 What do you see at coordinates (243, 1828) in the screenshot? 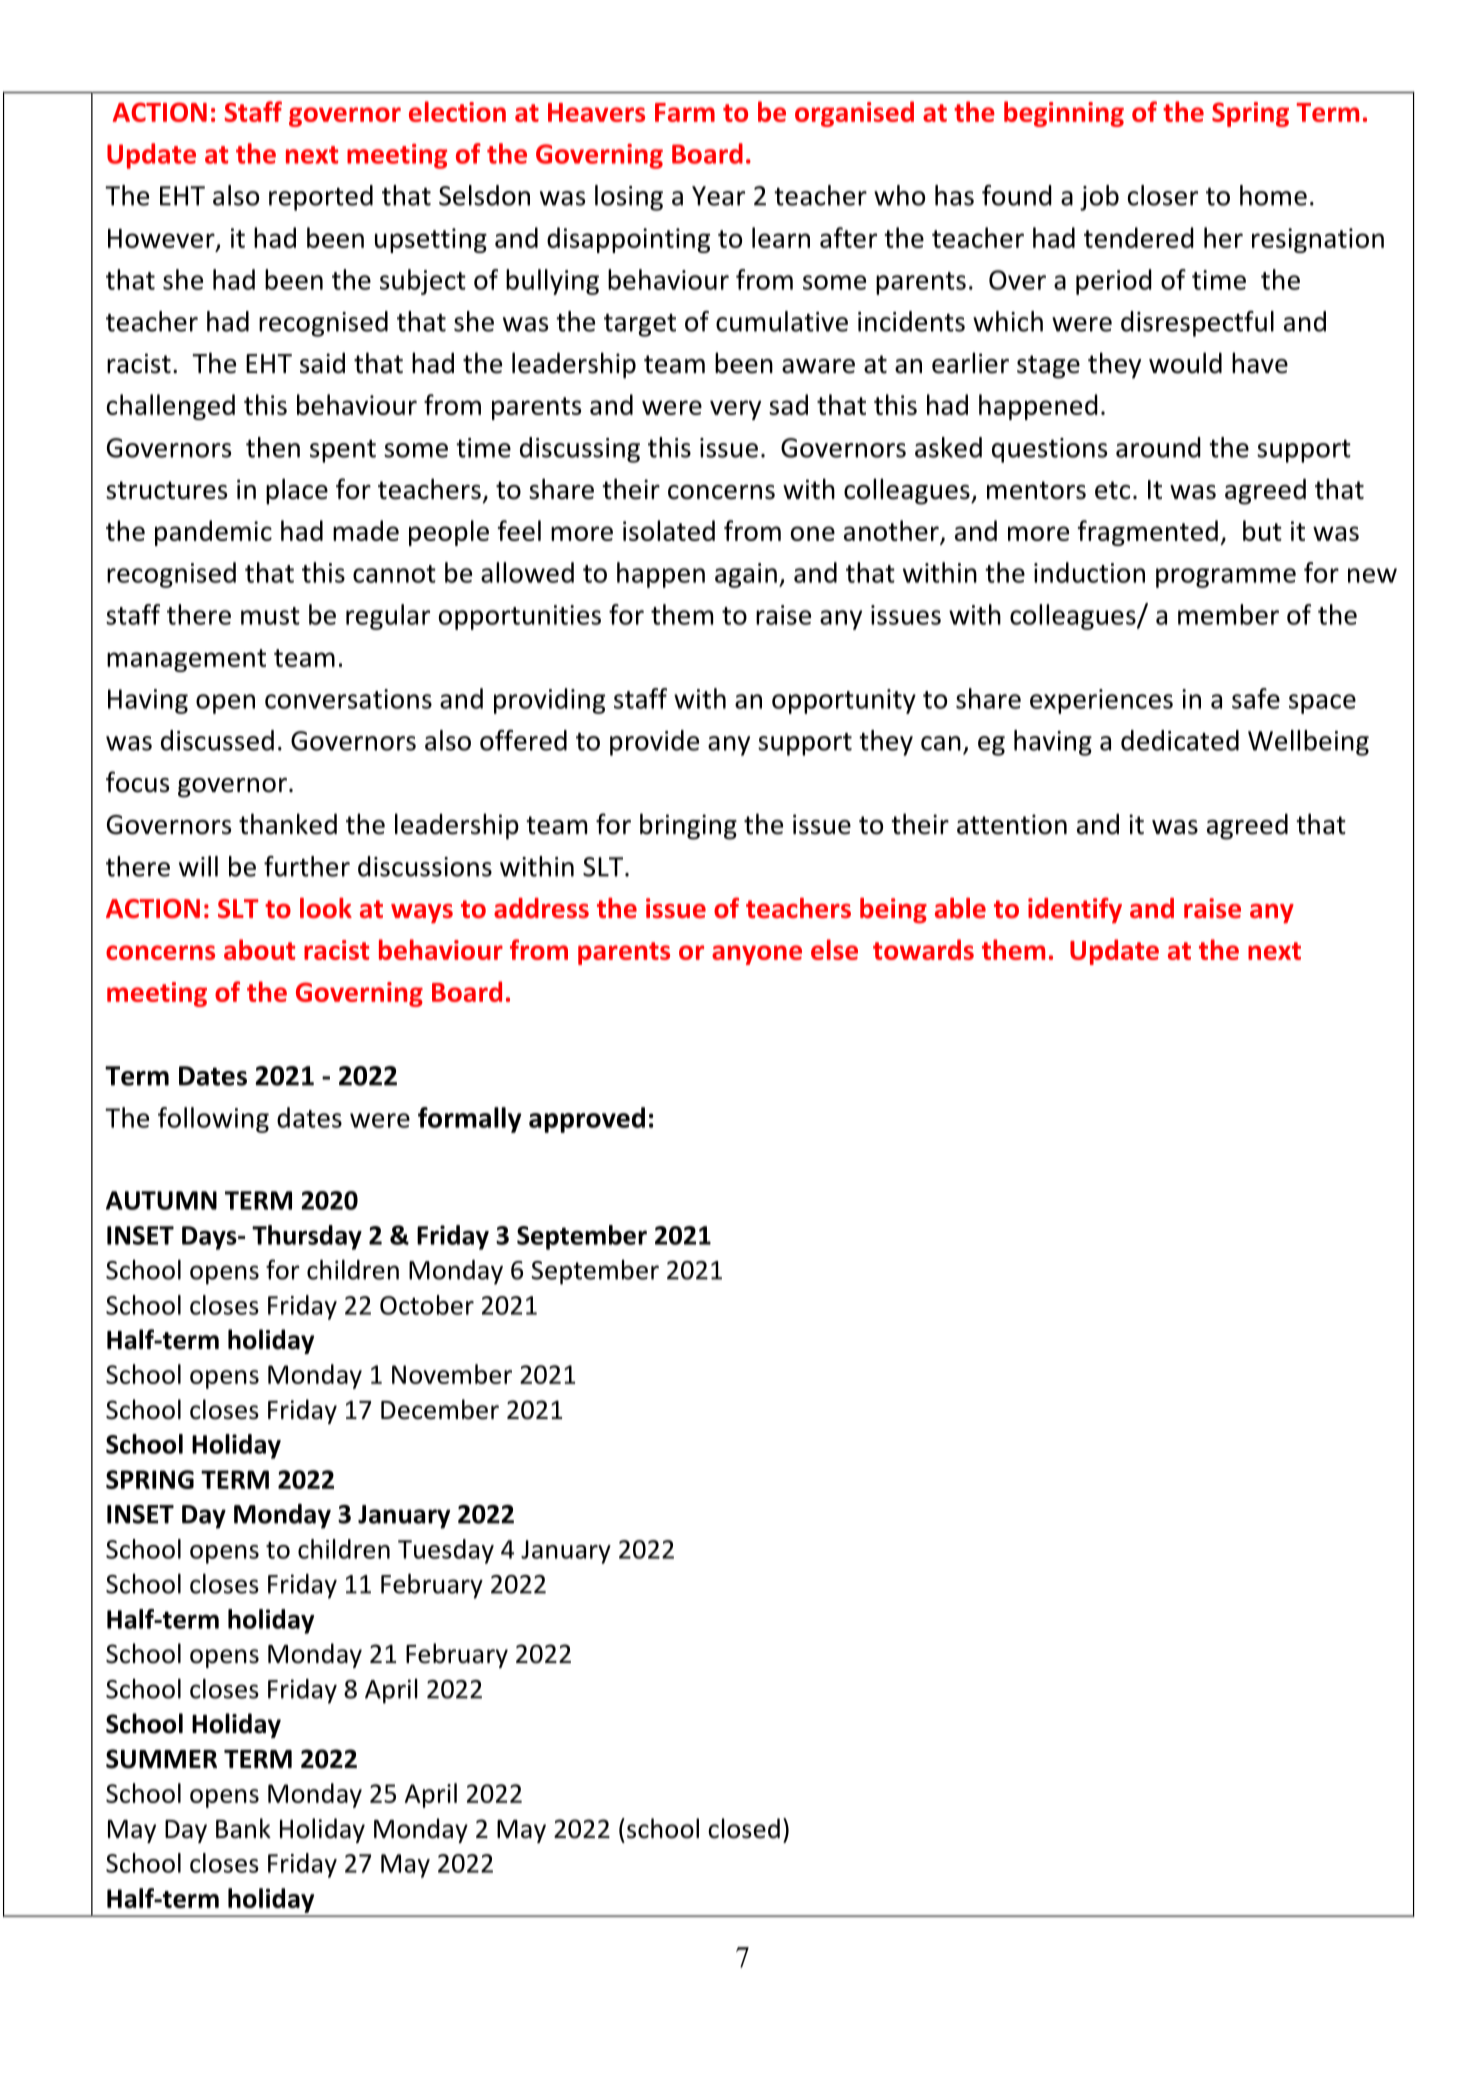
I see `Bank` at bounding box center [243, 1828].
